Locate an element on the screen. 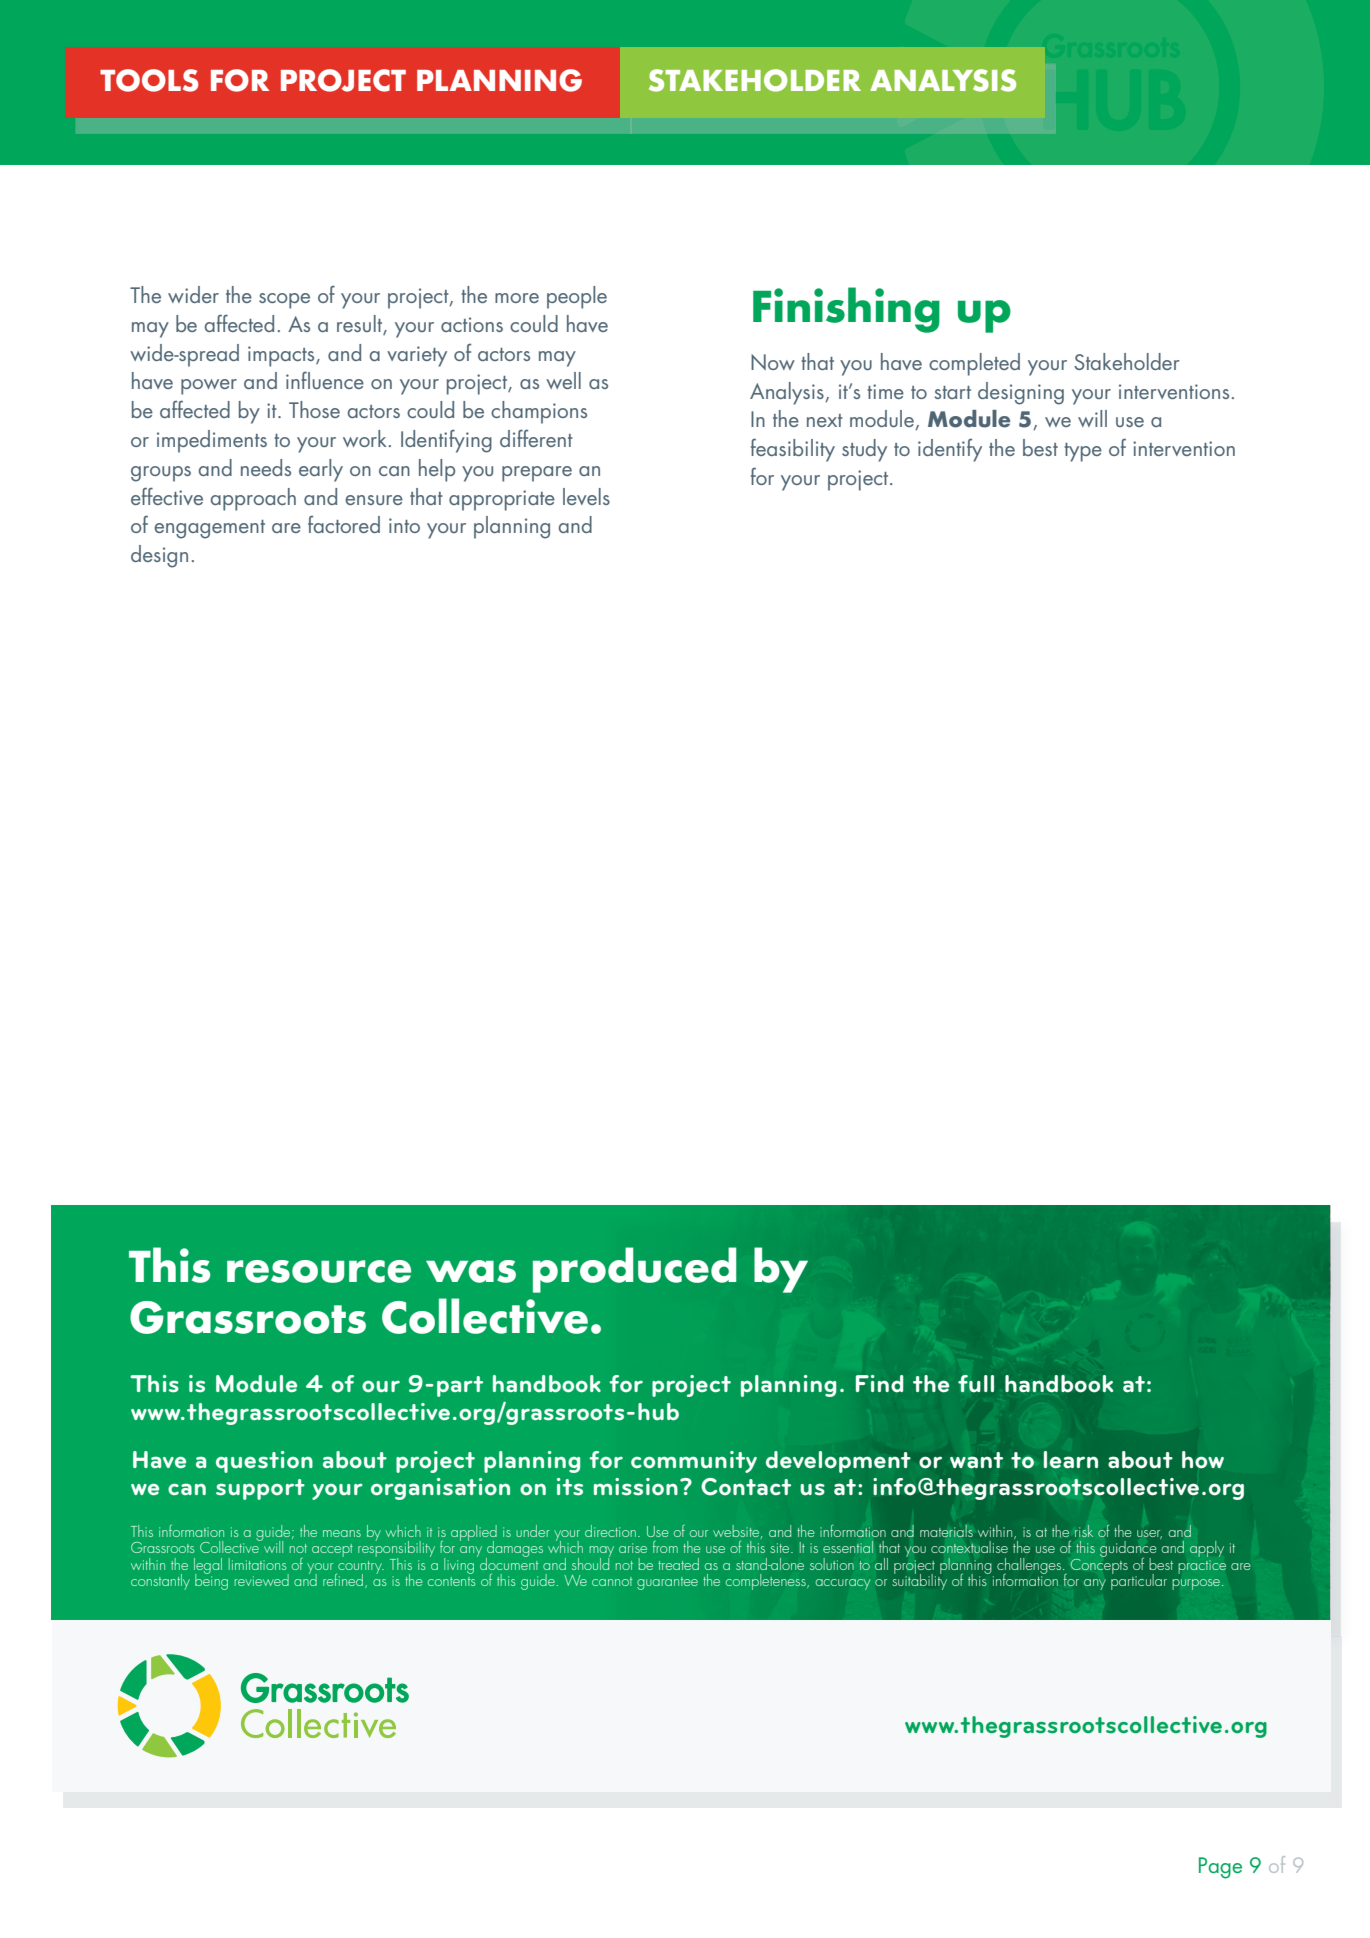 Image resolution: width=1370 pixels, height=1938 pixels. people is located at coordinates (577, 297).
